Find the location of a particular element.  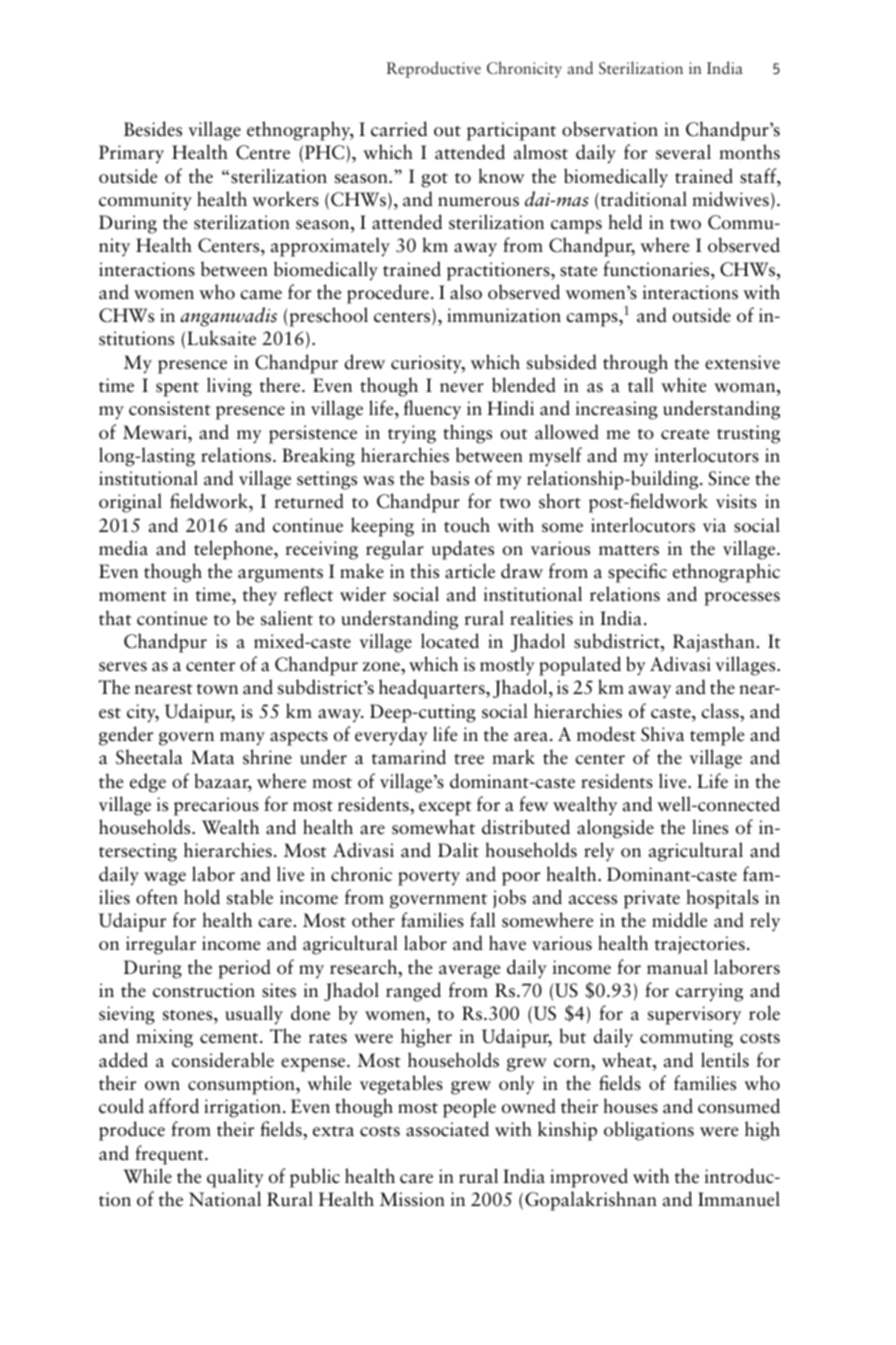

Reproductive is located at coordinates (434, 69).
